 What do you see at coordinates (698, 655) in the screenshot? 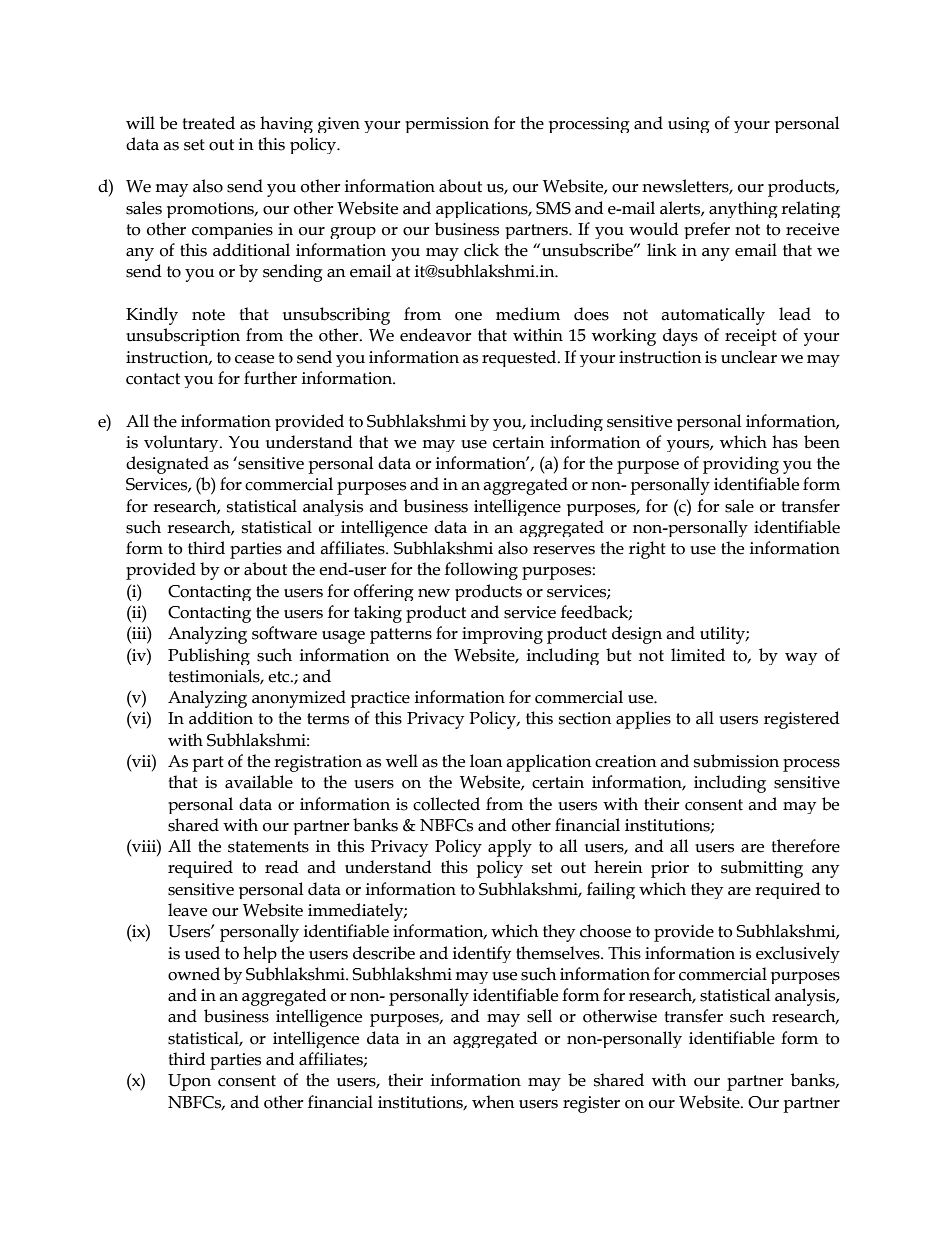
I see `limited` at bounding box center [698, 655].
